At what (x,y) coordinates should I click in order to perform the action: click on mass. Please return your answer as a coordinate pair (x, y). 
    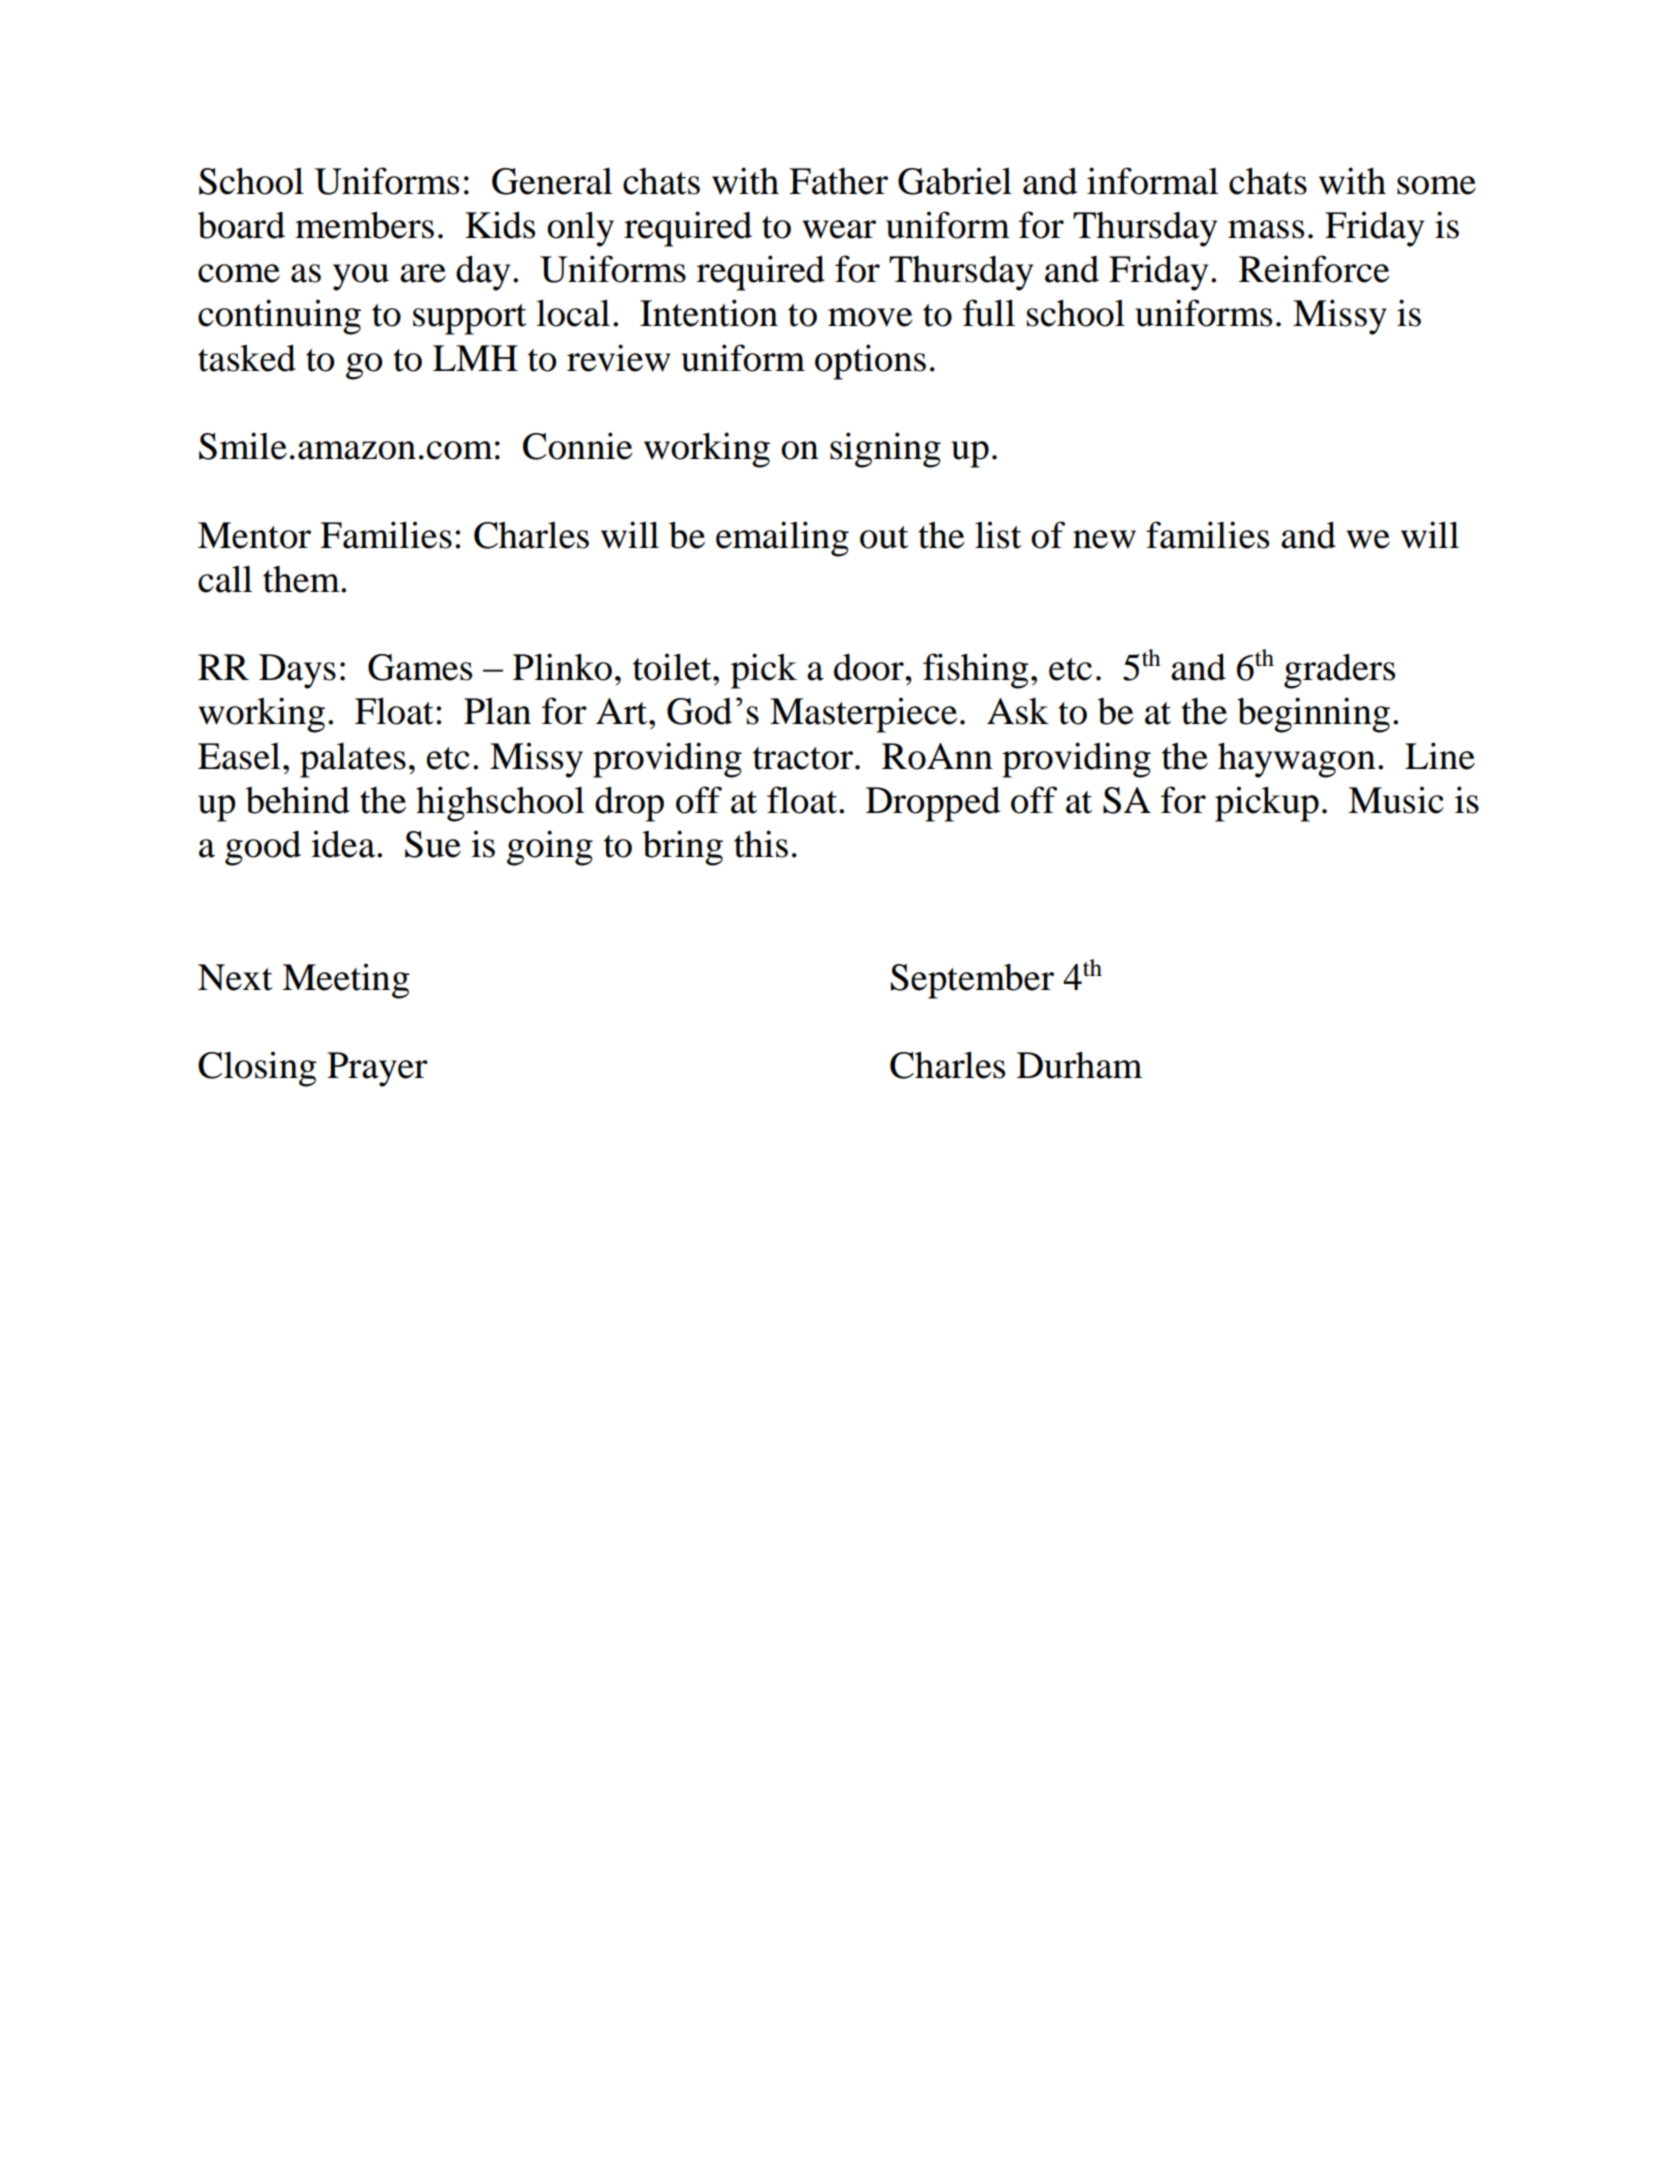
    Looking at the image, I should click on (1266, 229).
